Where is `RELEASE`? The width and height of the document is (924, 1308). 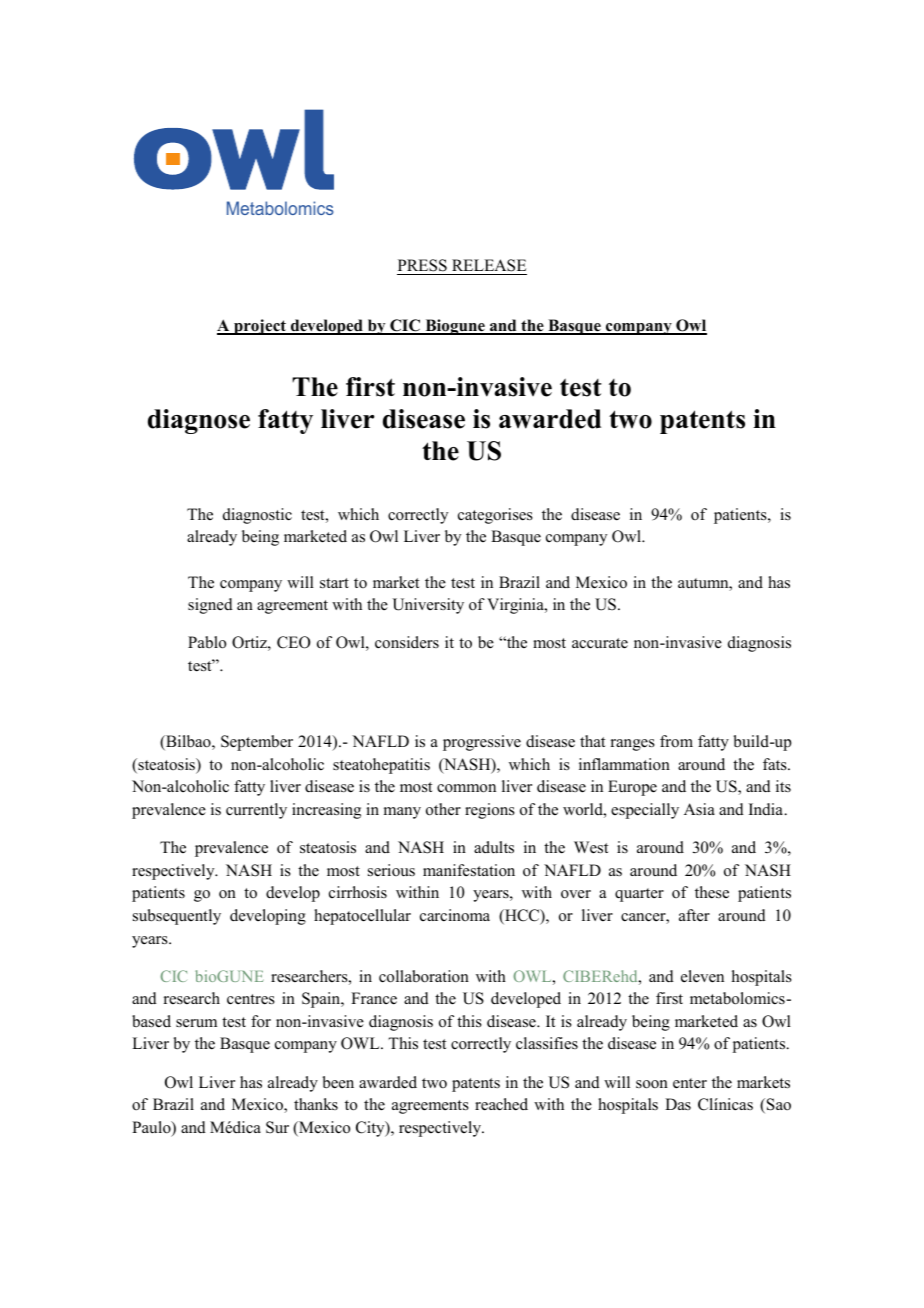 RELEASE is located at coordinates (488, 267).
